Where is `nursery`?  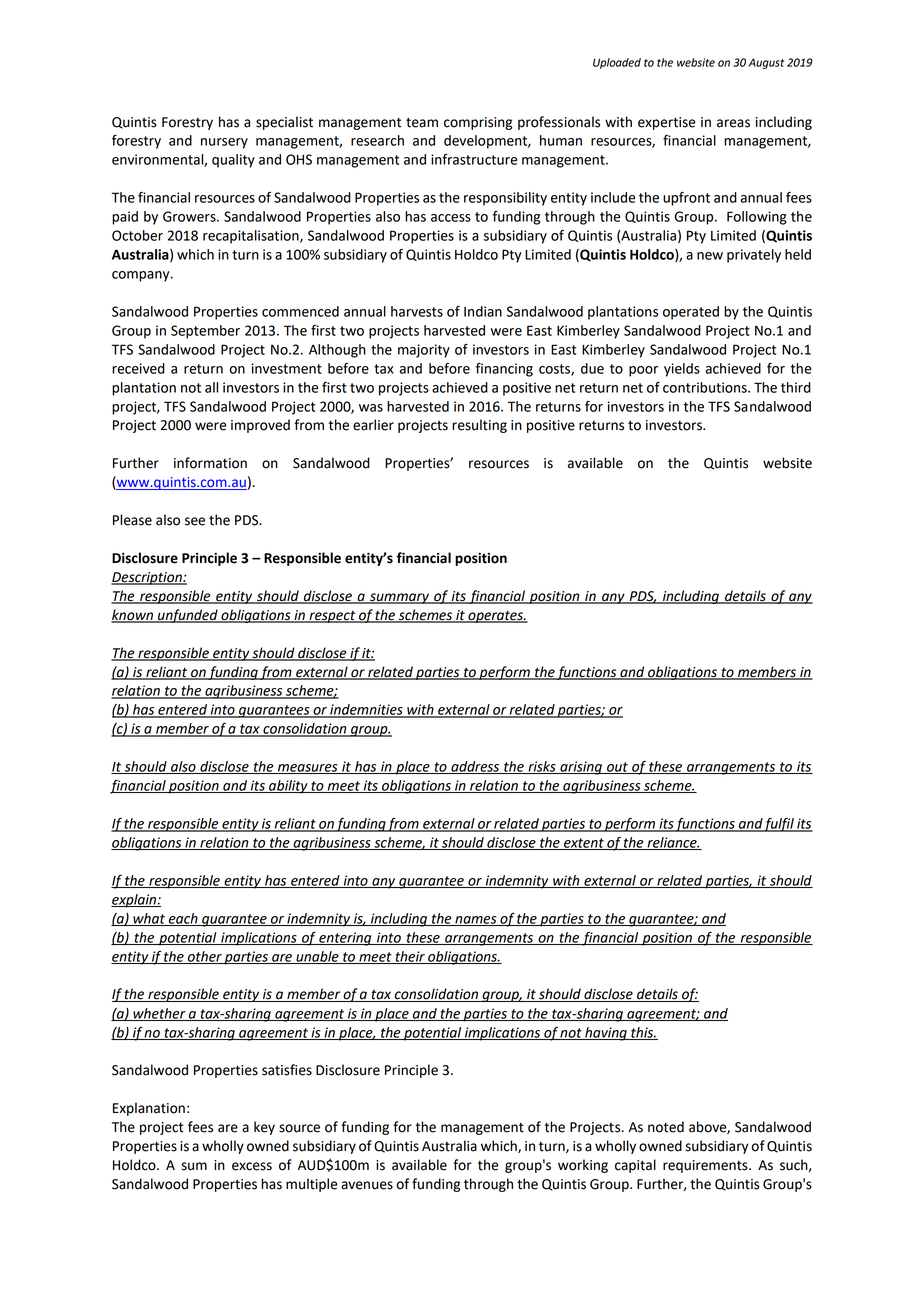
nursery is located at coordinates (224, 143).
